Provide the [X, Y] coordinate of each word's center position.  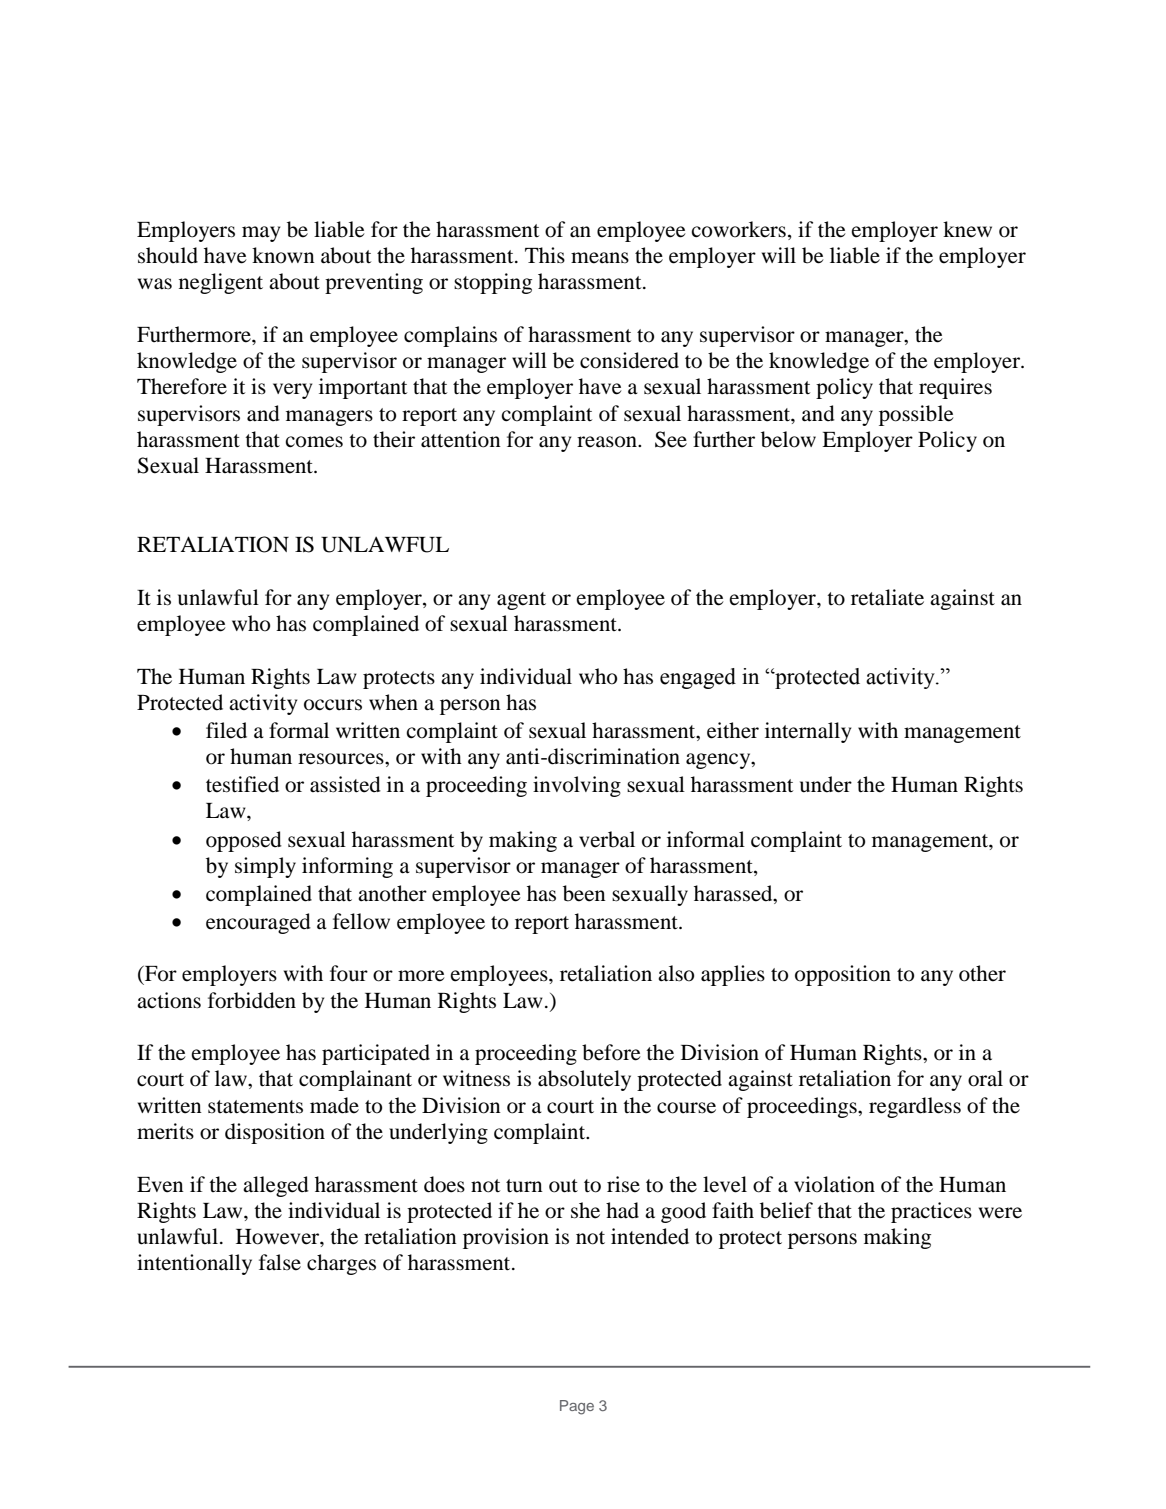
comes [314, 442]
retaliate [887, 597]
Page [577, 1407]
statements [255, 1107]
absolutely [584, 1080]
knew [967, 229]
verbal [607, 839]
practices [931, 1212]
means [600, 258]
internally [808, 732]
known [283, 255]
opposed [244, 841]
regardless [915, 1107]
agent [521, 601]
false [280, 1262]
